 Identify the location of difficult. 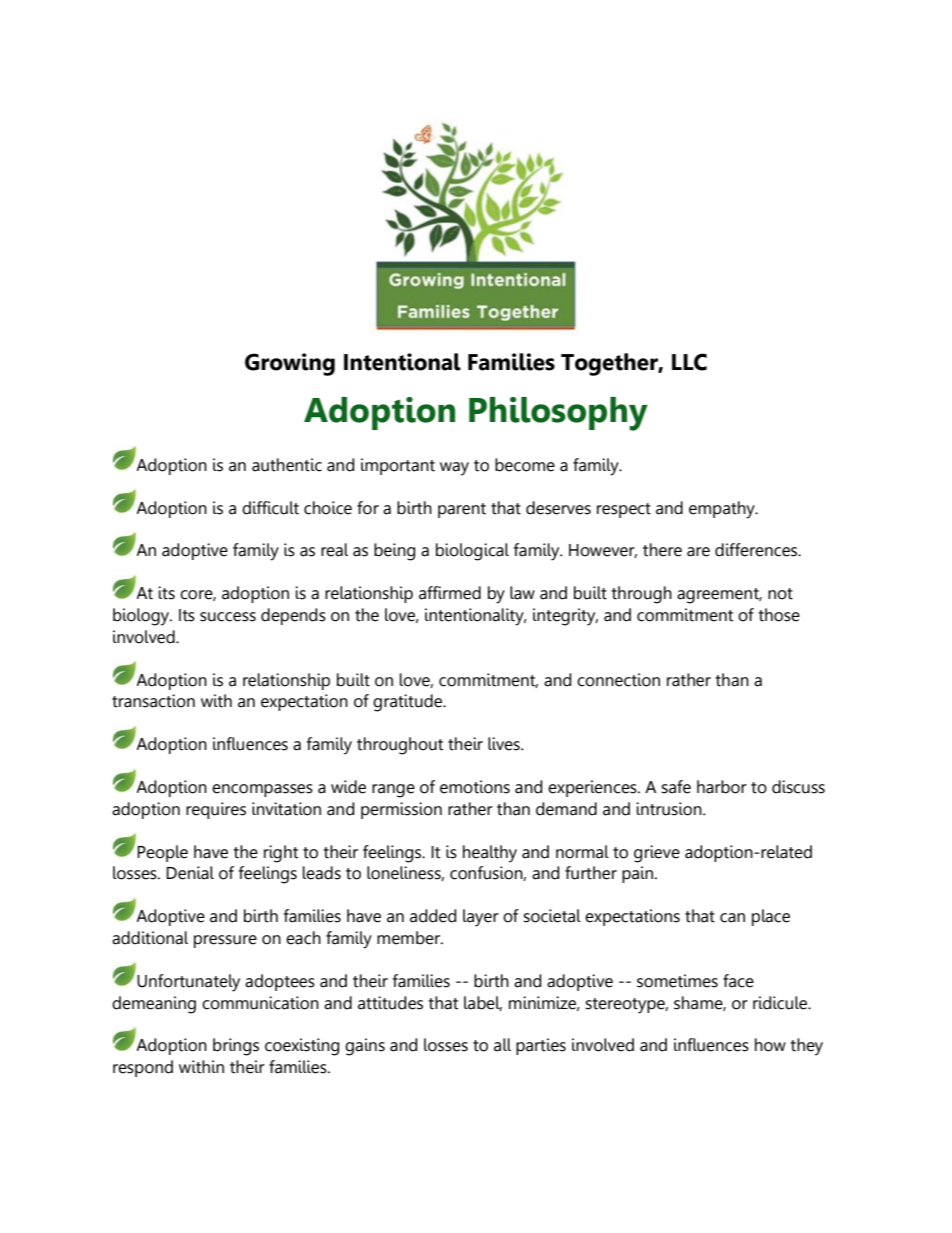
(270, 508).
